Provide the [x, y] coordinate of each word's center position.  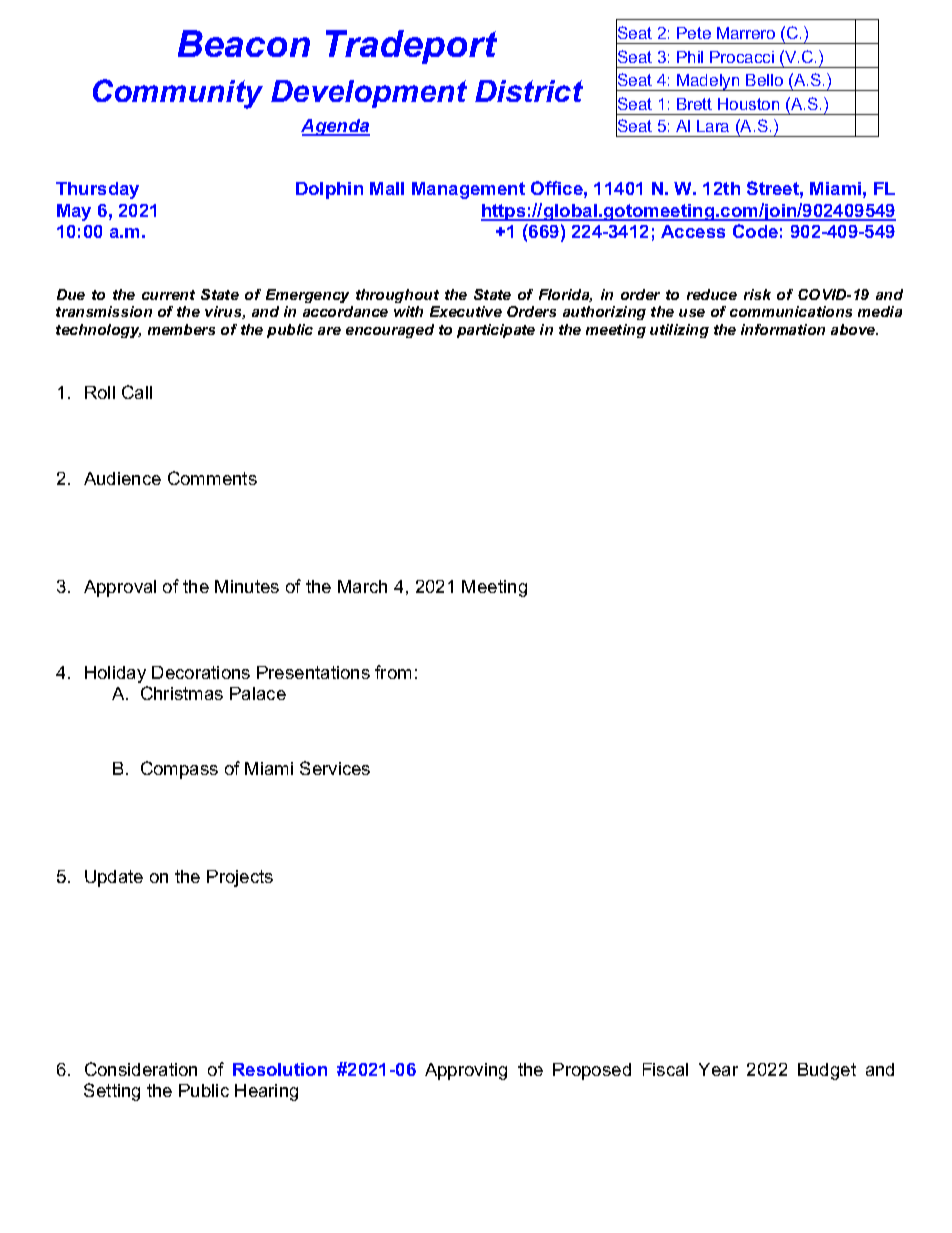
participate [496, 331]
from [393, 672]
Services [335, 768]
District [529, 91]
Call [137, 392]
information [783, 329]
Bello [764, 80]
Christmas [182, 693]
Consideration [141, 1069]
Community [178, 94]
